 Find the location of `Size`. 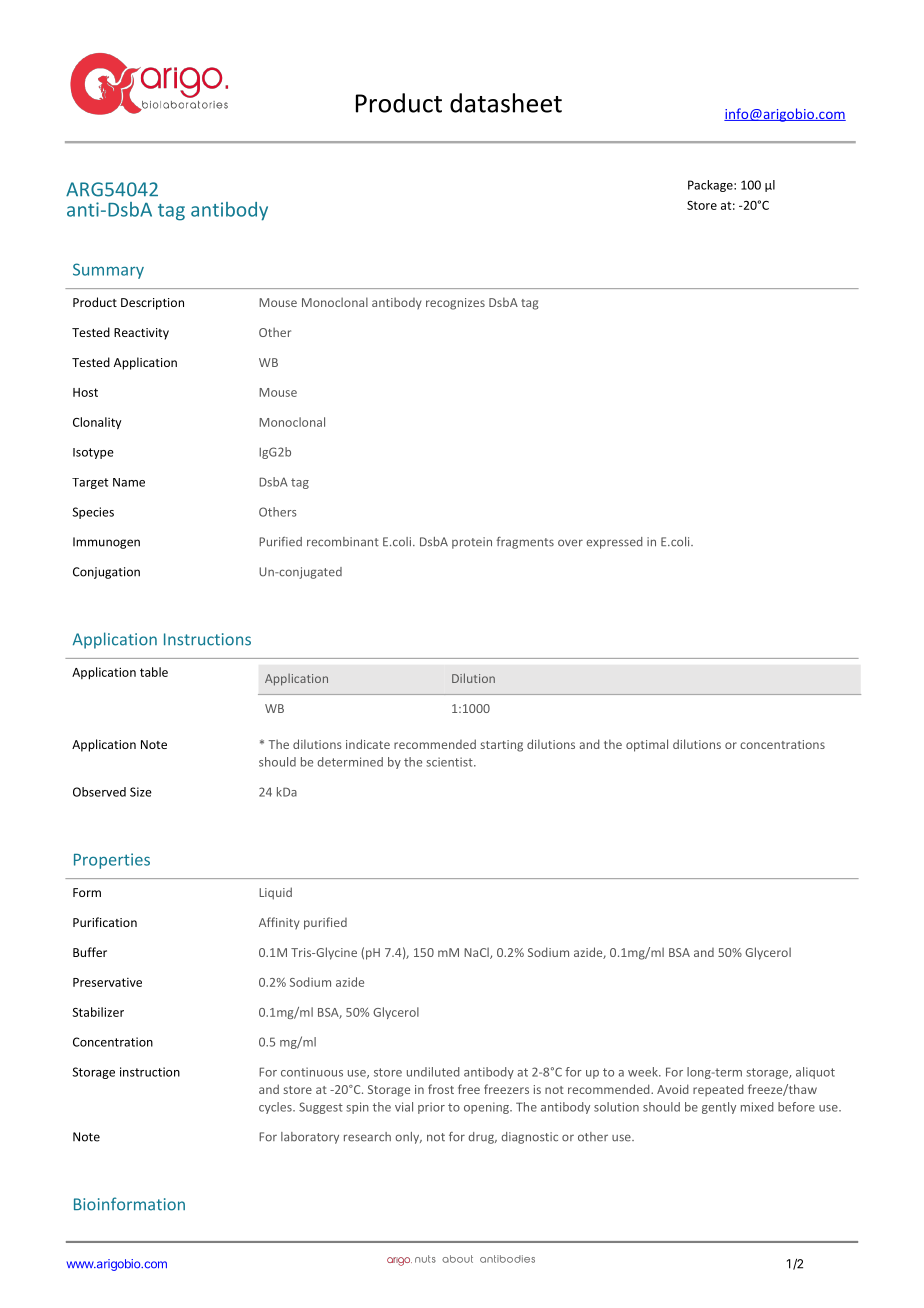

Size is located at coordinates (141, 792).
